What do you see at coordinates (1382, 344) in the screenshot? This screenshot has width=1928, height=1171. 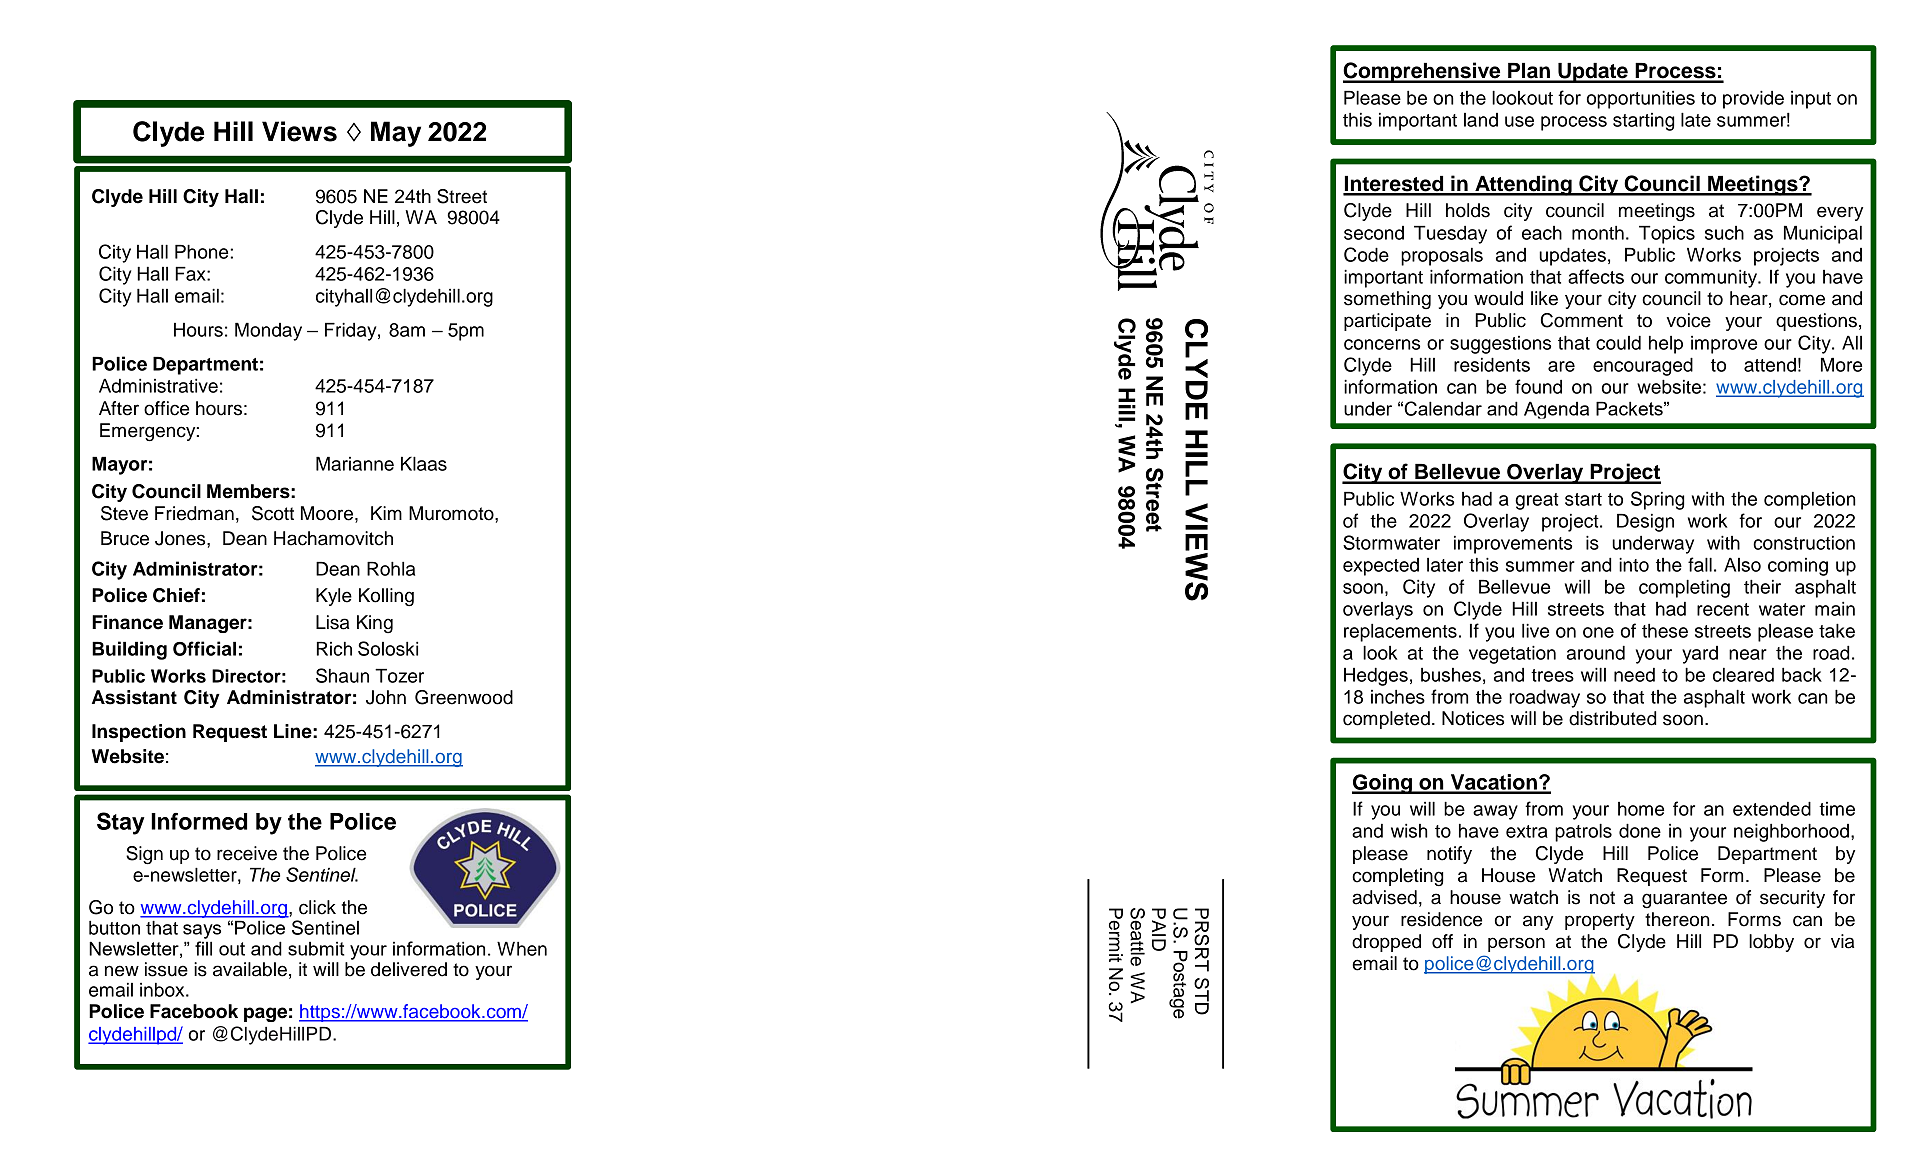 I see `concerns` at bounding box center [1382, 344].
